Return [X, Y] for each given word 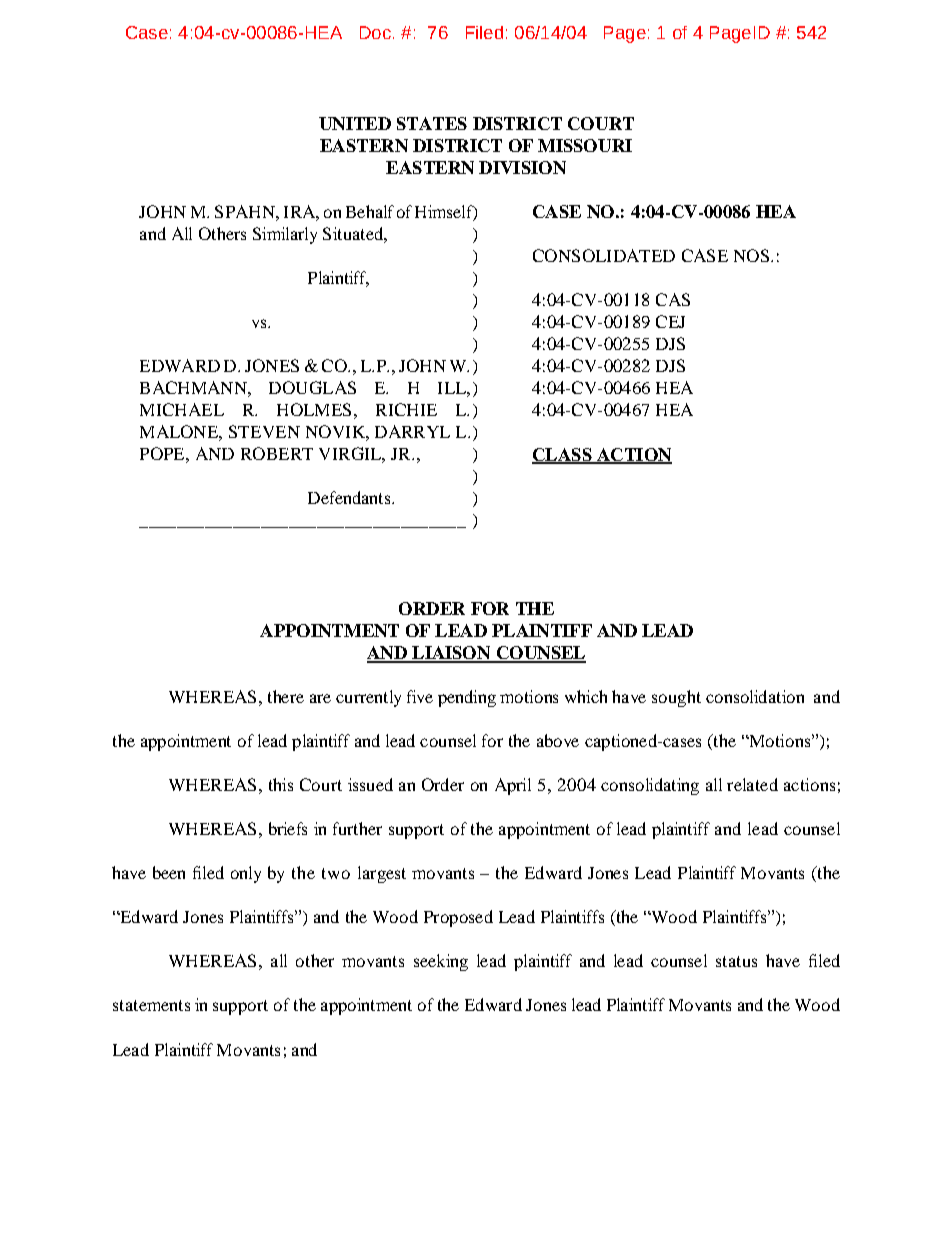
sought [676, 698]
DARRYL [412, 431]
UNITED [355, 123]
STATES [432, 123]
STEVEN [264, 431]
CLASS [563, 455]
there [286, 696]
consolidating [650, 786]
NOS [753, 255]
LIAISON [451, 654]
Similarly [285, 235]
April [513, 786]
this [281, 784]
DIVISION [522, 167]
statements [151, 1005]
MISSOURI [585, 145]
